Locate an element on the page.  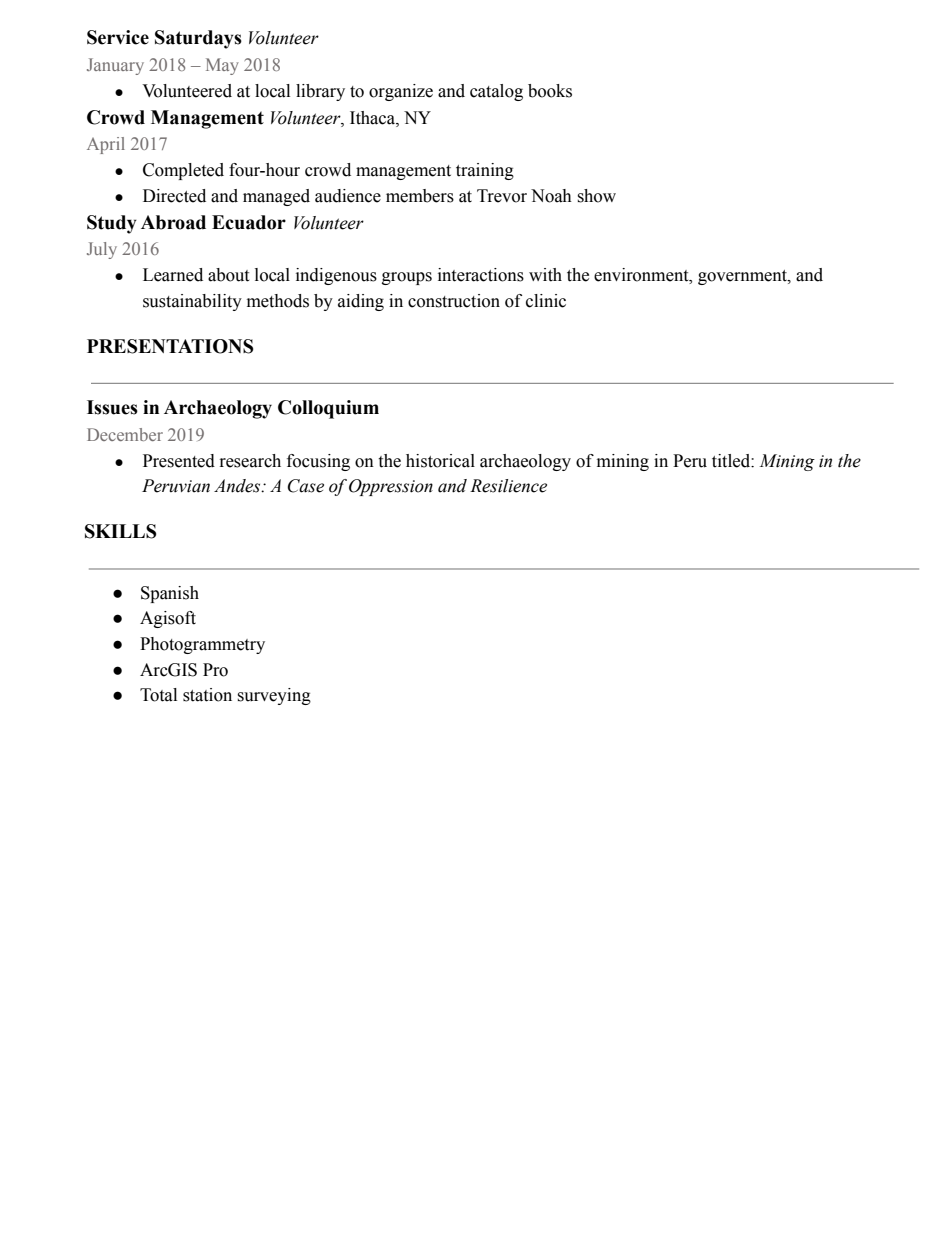
Saturdays is located at coordinates (198, 39).
